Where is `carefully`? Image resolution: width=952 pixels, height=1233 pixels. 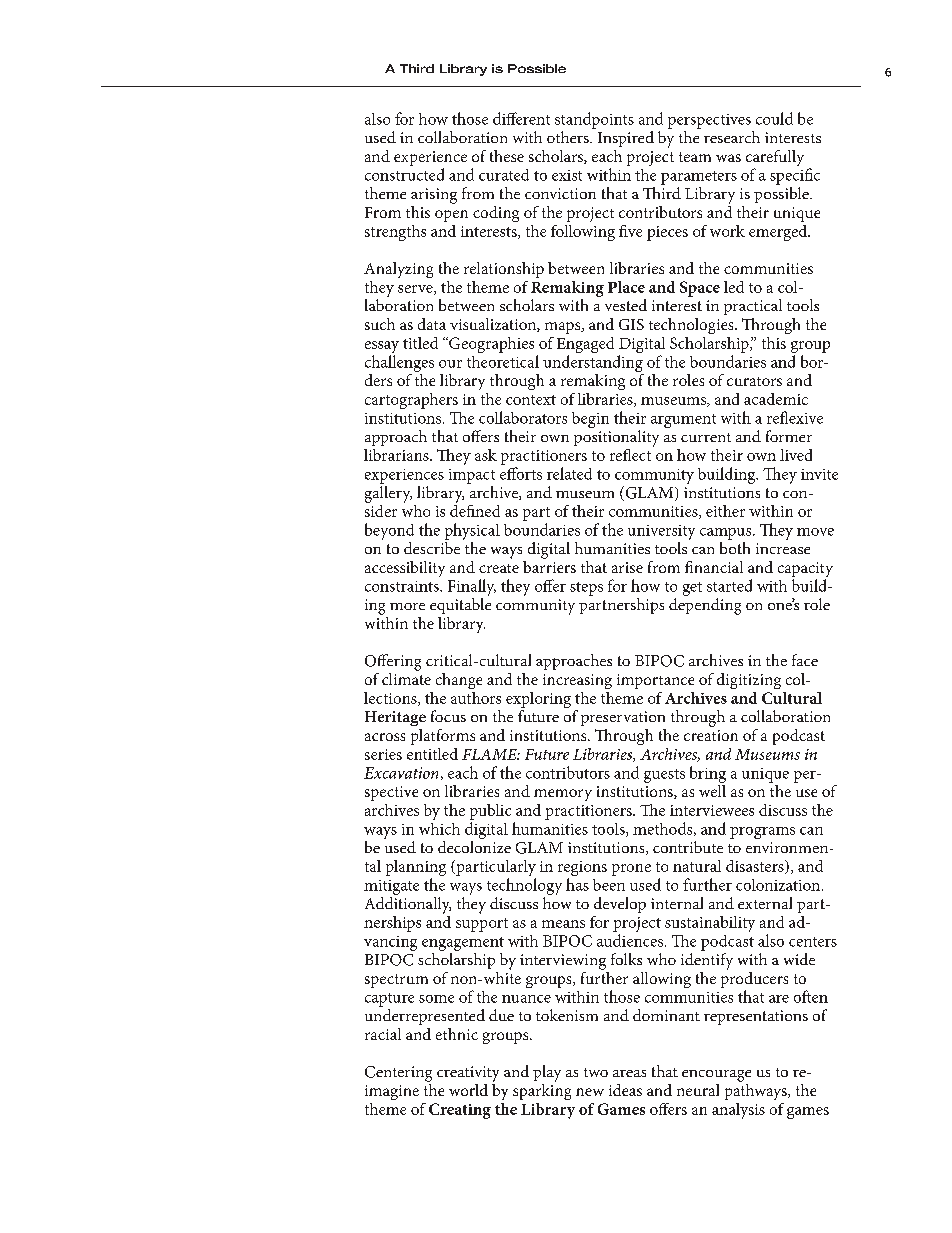 carefully is located at coordinates (775, 159).
